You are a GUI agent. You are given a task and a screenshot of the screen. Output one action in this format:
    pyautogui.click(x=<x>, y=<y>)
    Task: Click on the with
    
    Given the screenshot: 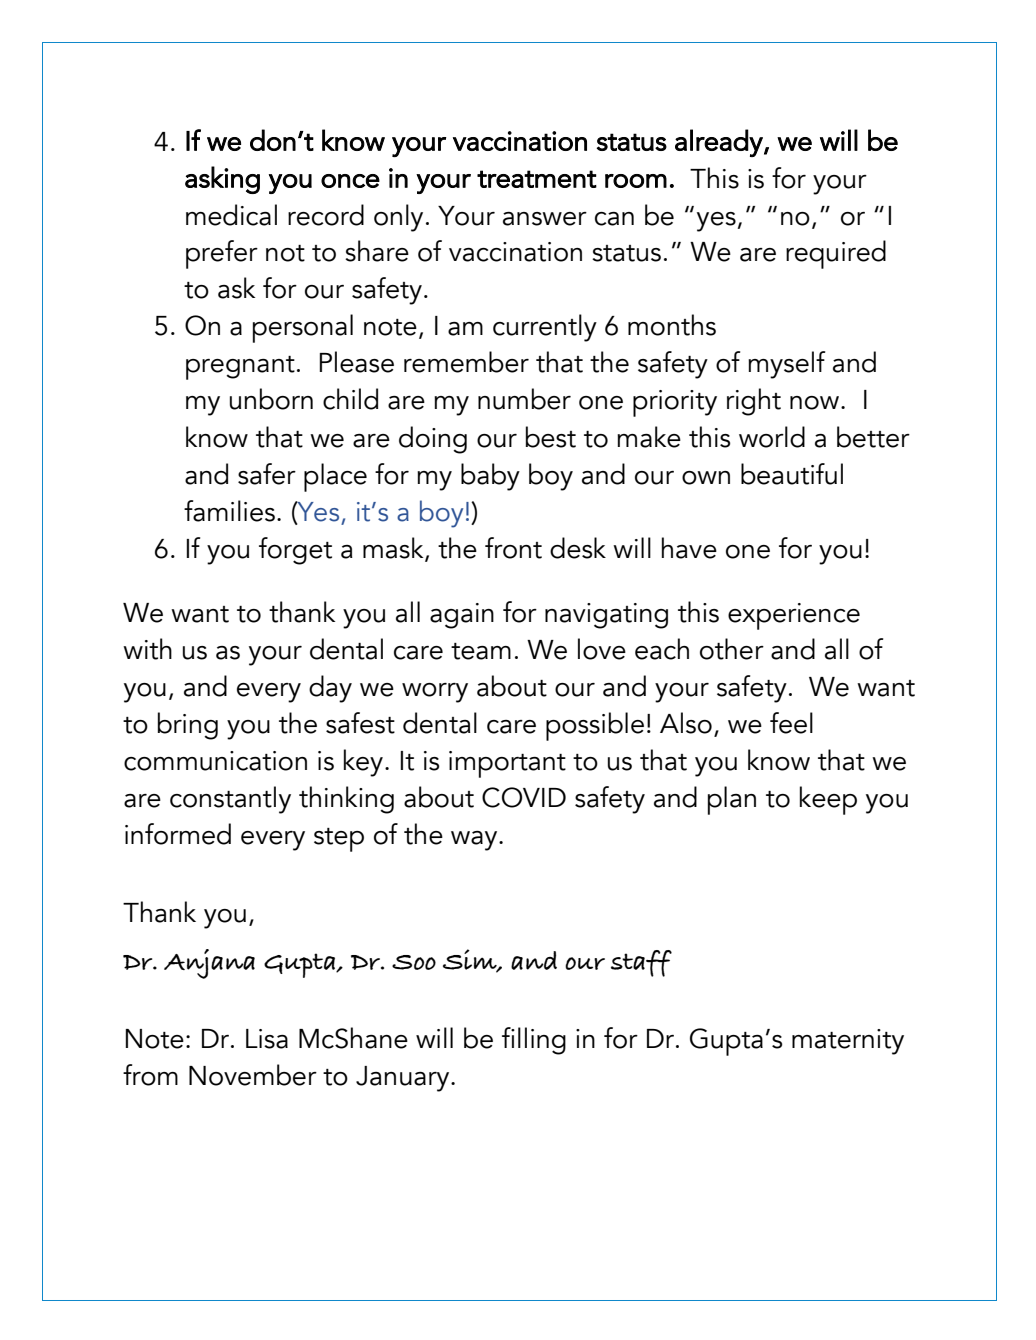 What is the action you would take?
    pyautogui.click(x=147, y=649)
